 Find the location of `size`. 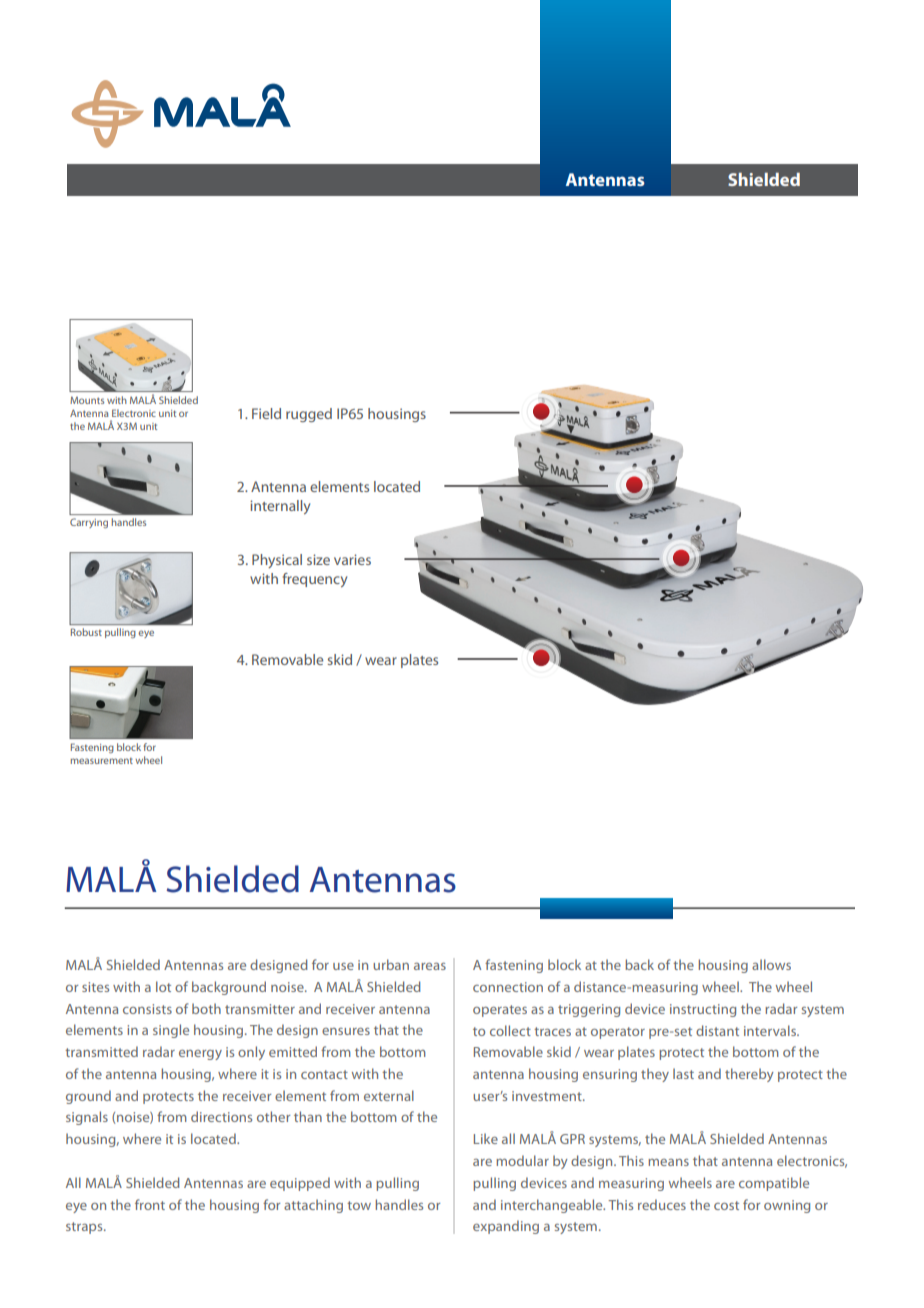

size is located at coordinates (318, 559).
